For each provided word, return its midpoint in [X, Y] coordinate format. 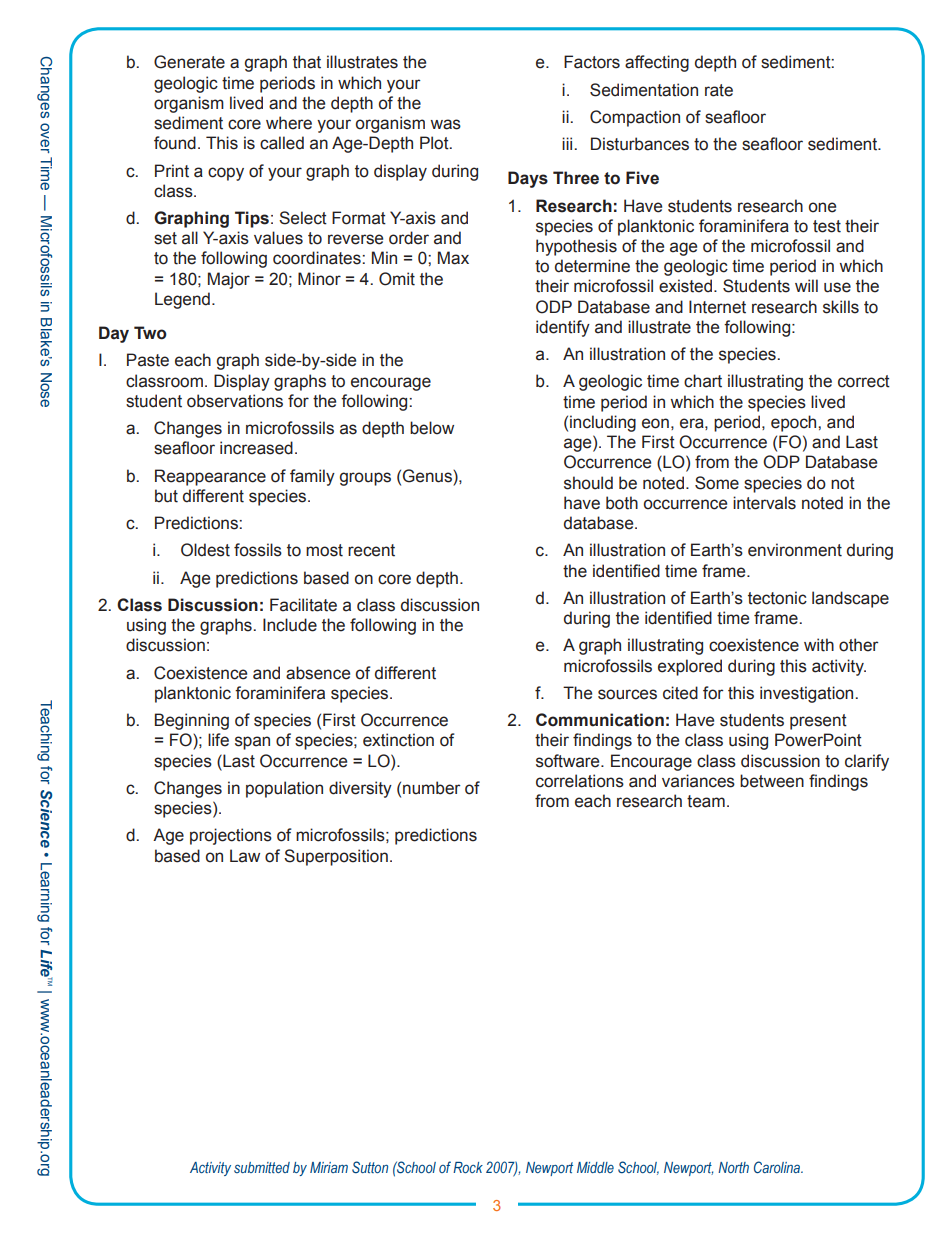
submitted [262, 1167]
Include [290, 625]
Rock [468, 1167]
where [289, 123]
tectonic [777, 598]
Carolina [778, 1167]
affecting [657, 63]
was [445, 124]
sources [627, 694]
